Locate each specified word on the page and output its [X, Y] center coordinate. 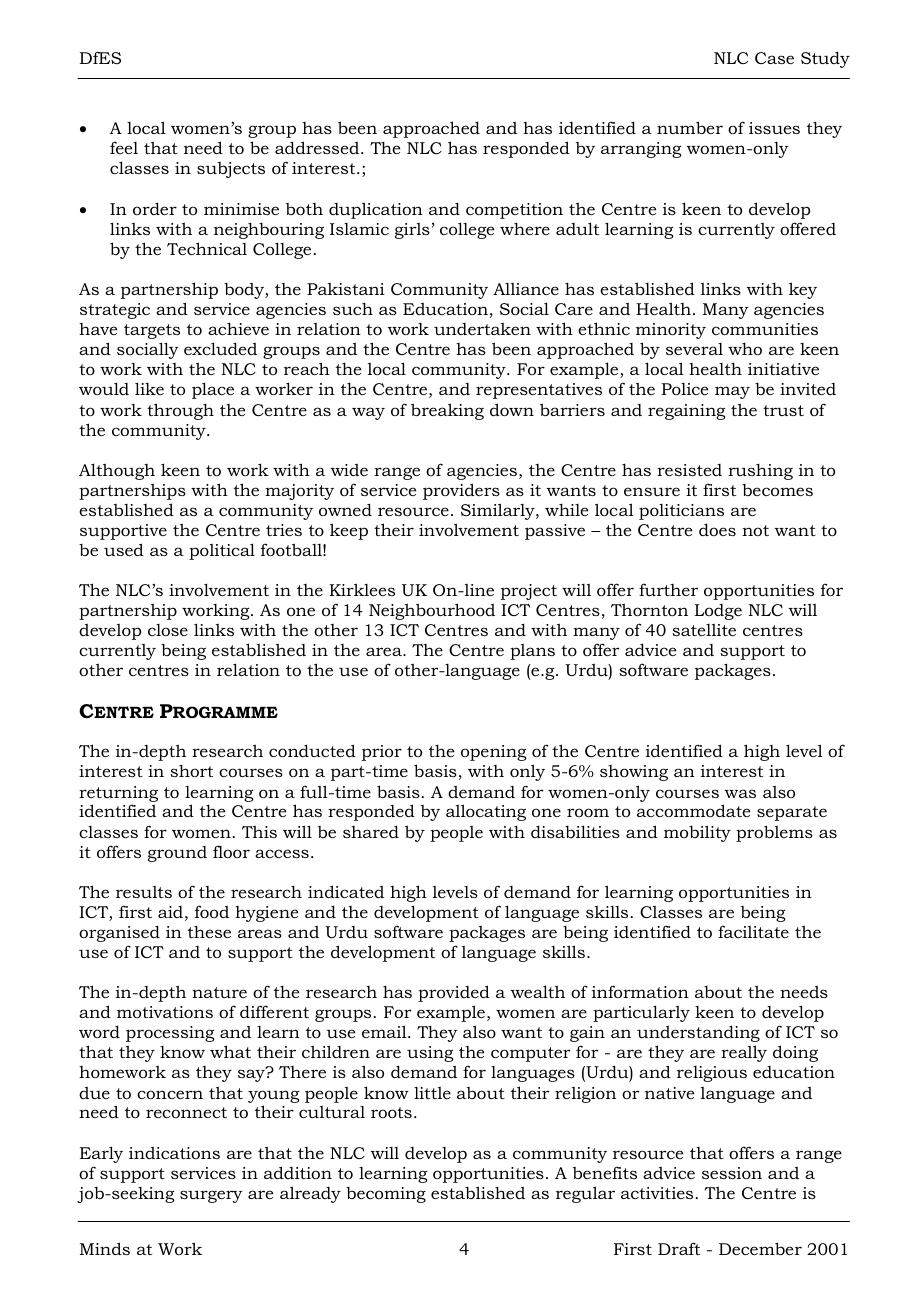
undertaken [482, 329]
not [755, 530]
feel [124, 147]
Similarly [499, 511]
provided [454, 993]
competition [514, 211]
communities [765, 329]
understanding [698, 1033]
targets [152, 331]
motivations [165, 1012]
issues [774, 128]
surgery [211, 1196]
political [222, 551]
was [740, 793]
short [191, 770]
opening [494, 753]
